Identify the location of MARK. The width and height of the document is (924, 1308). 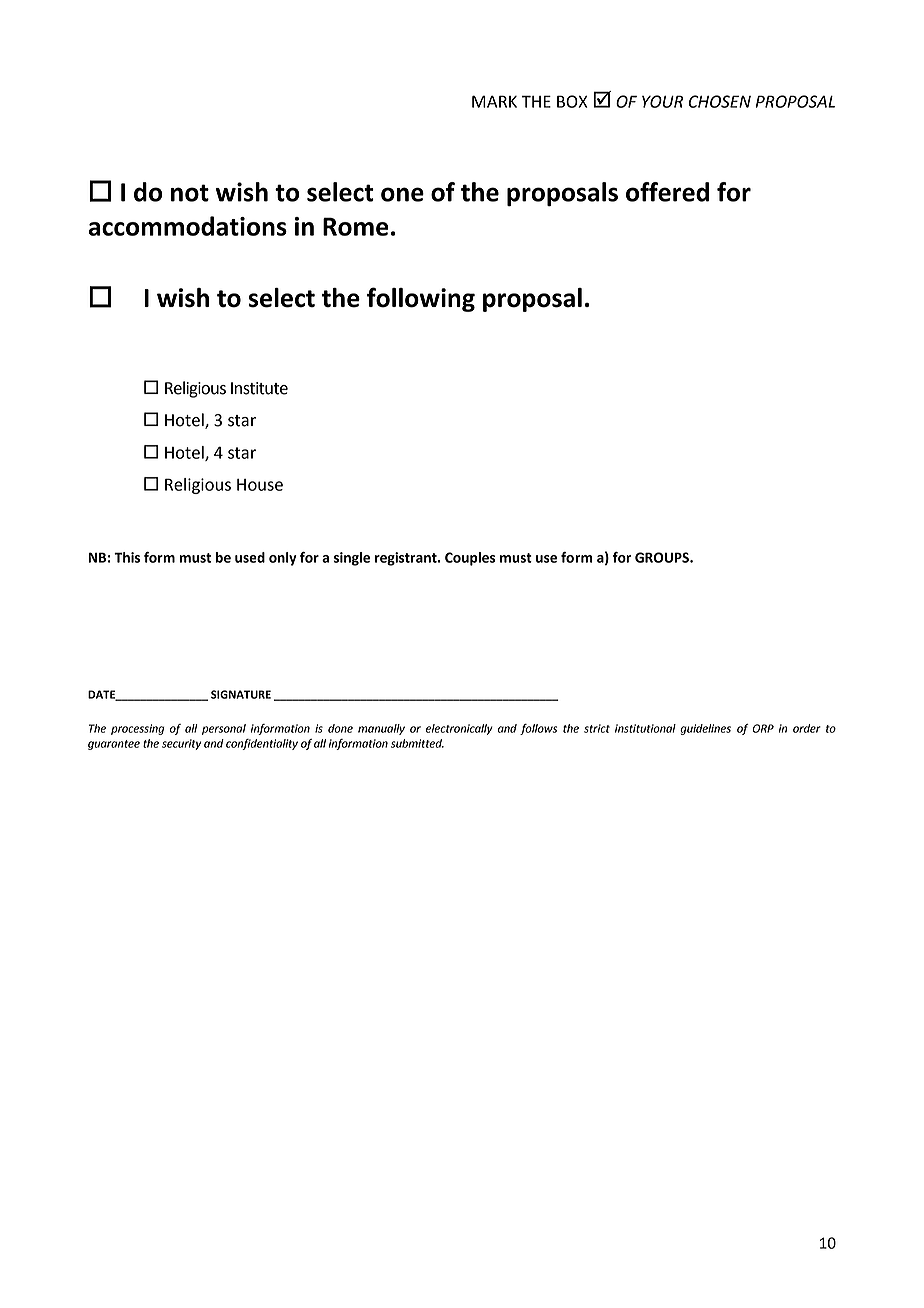
(494, 101).
